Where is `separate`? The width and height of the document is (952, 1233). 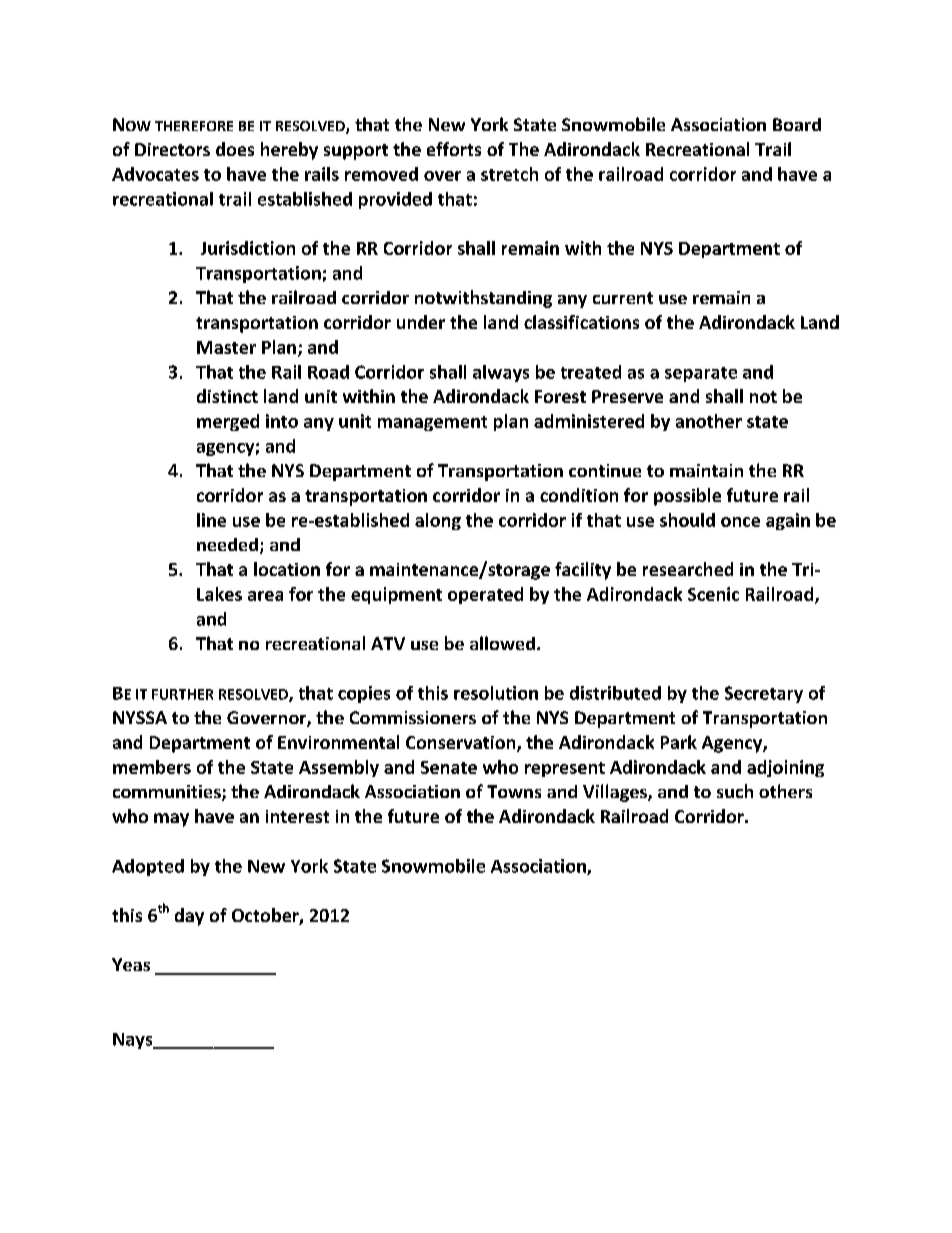
separate is located at coordinates (701, 374).
